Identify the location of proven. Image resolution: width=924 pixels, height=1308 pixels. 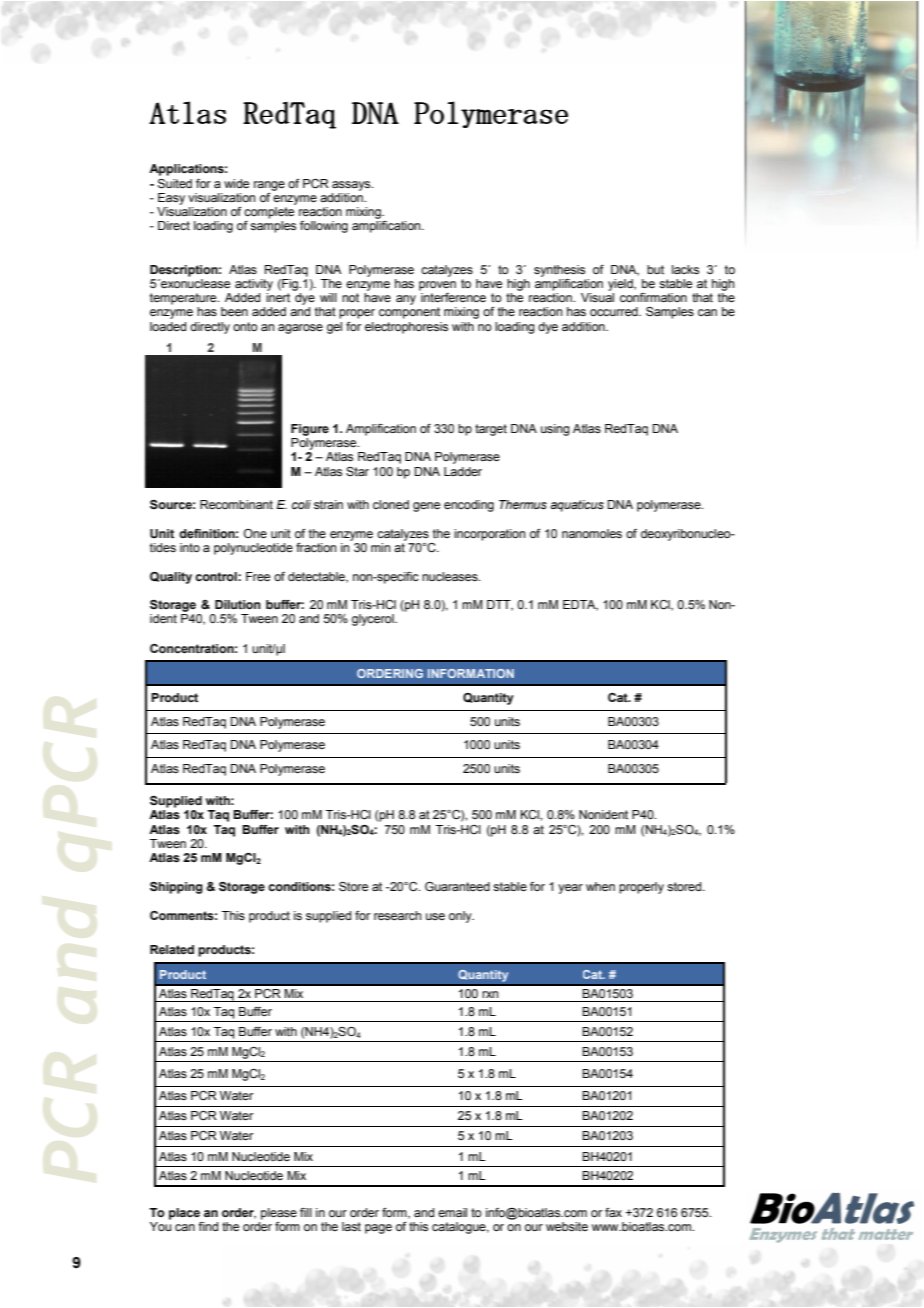
(437, 286).
